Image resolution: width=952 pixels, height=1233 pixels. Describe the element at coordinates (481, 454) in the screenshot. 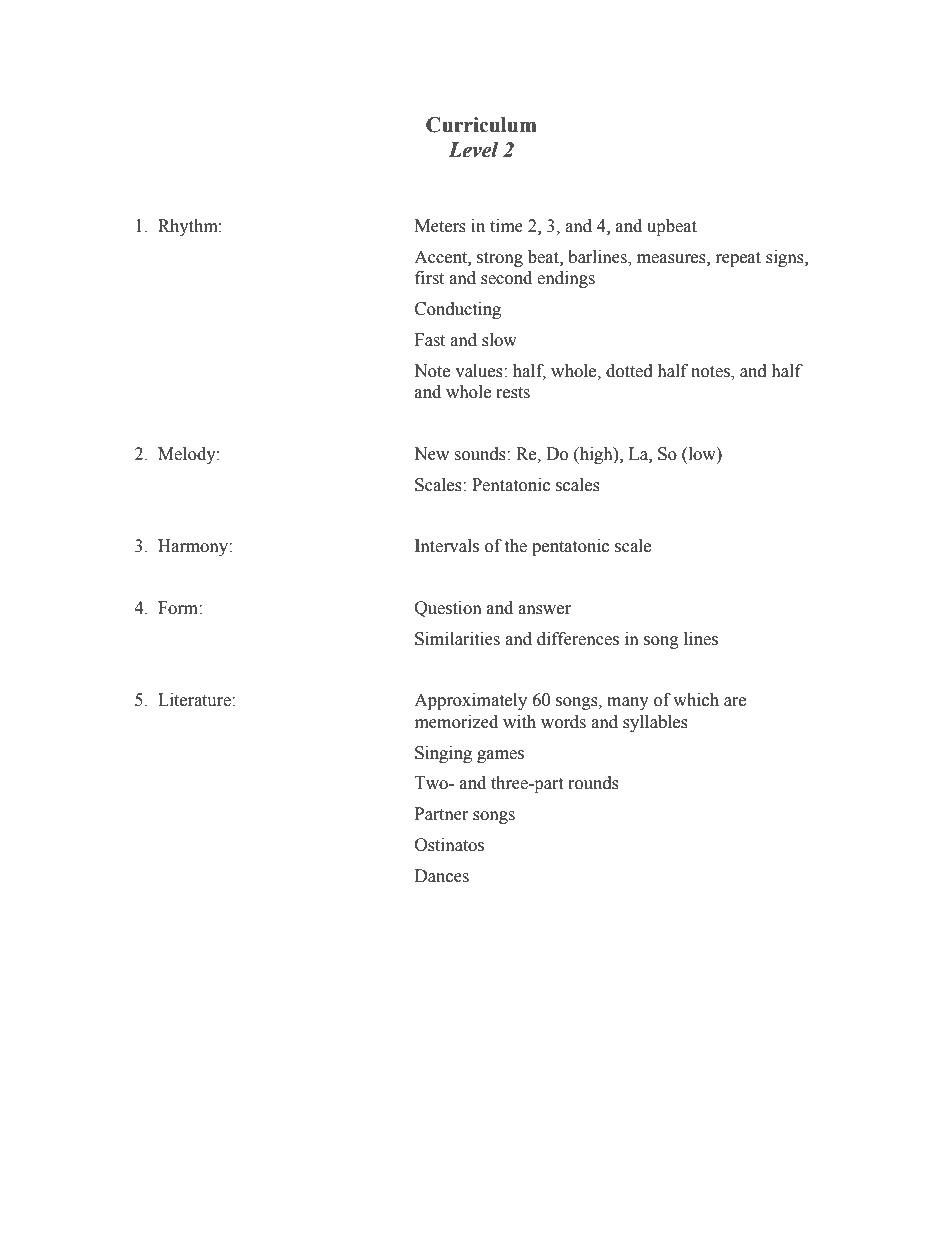

I see `sounds` at that location.
